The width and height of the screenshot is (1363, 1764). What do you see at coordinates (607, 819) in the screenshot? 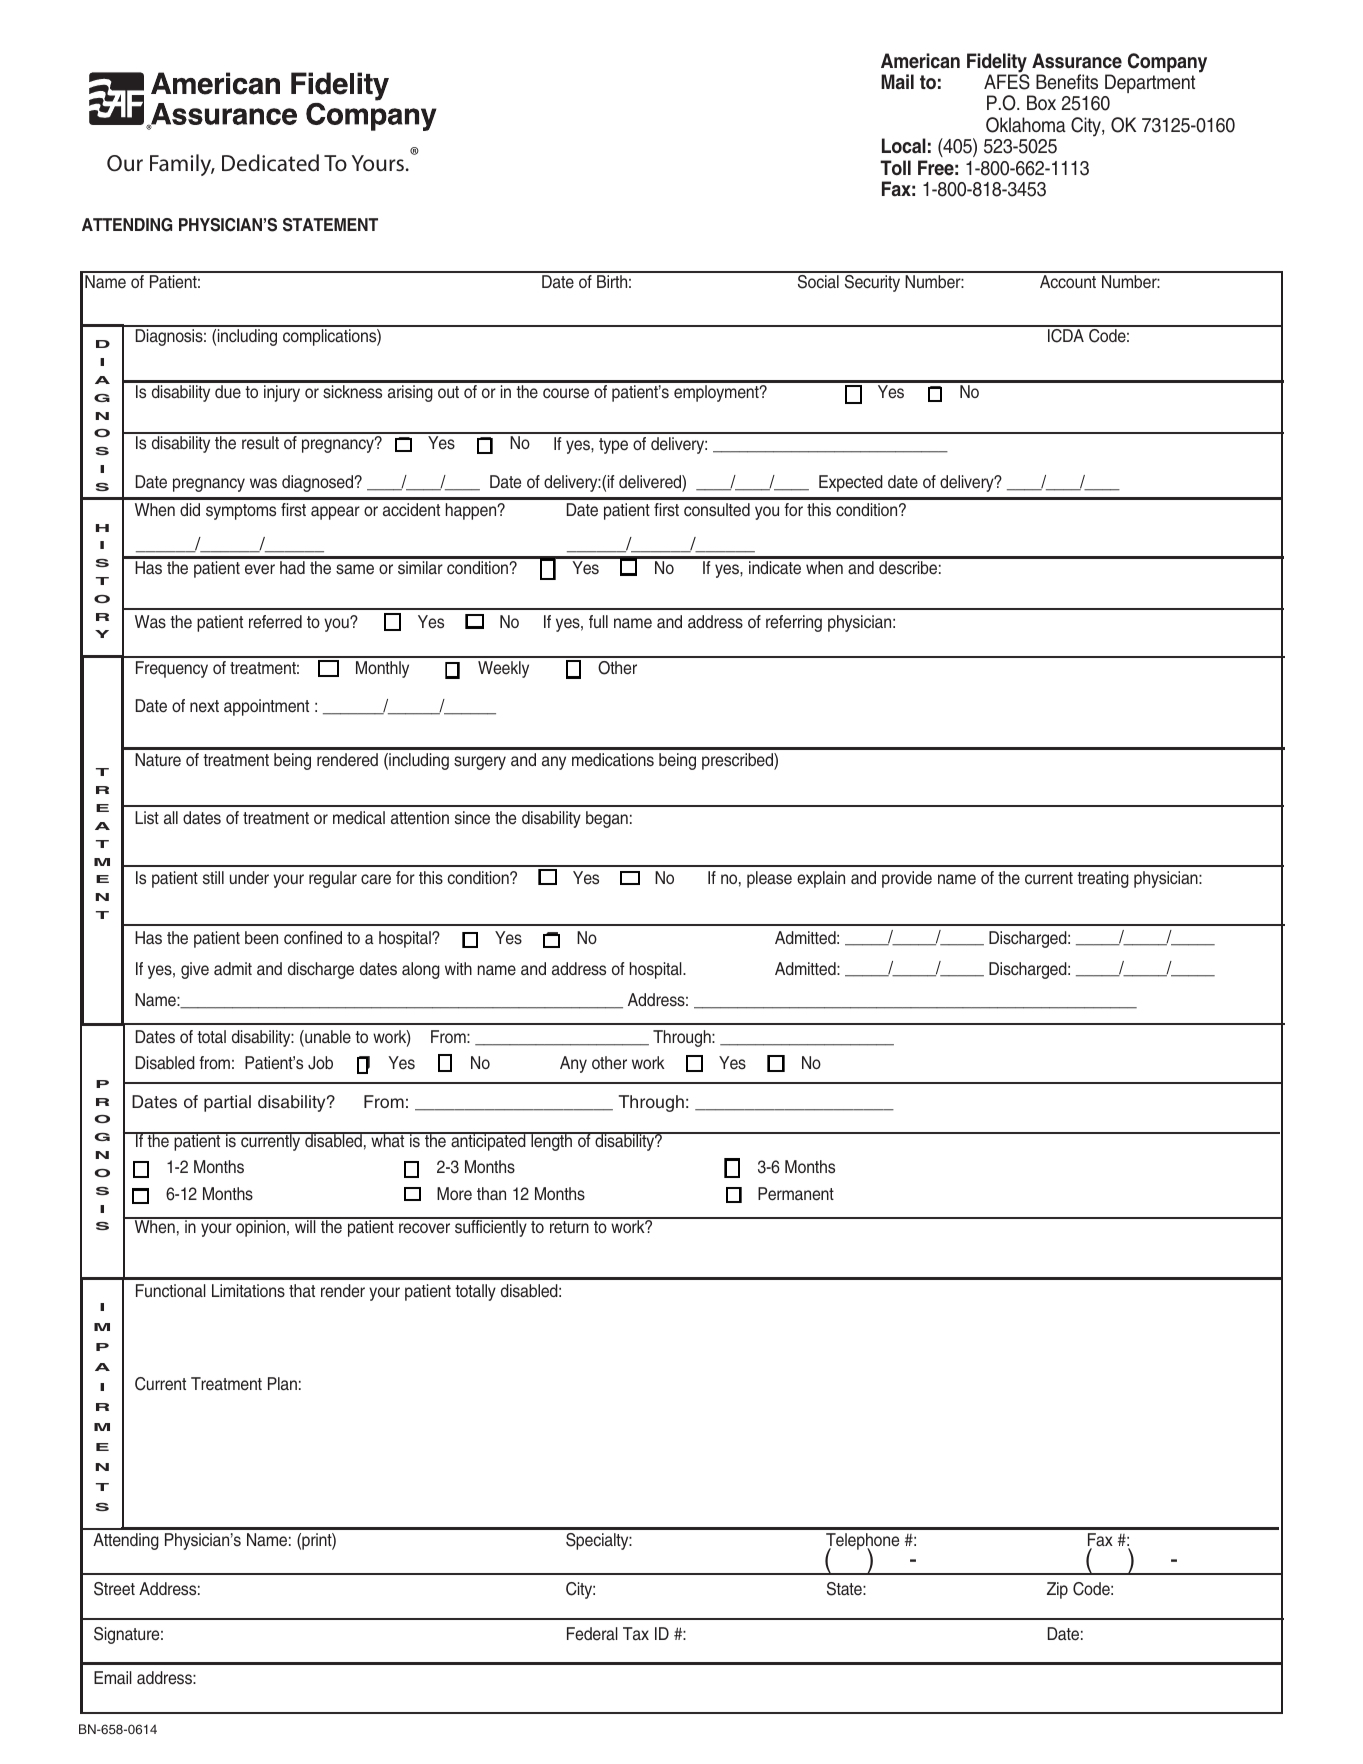
I see `began` at bounding box center [607, 819].
